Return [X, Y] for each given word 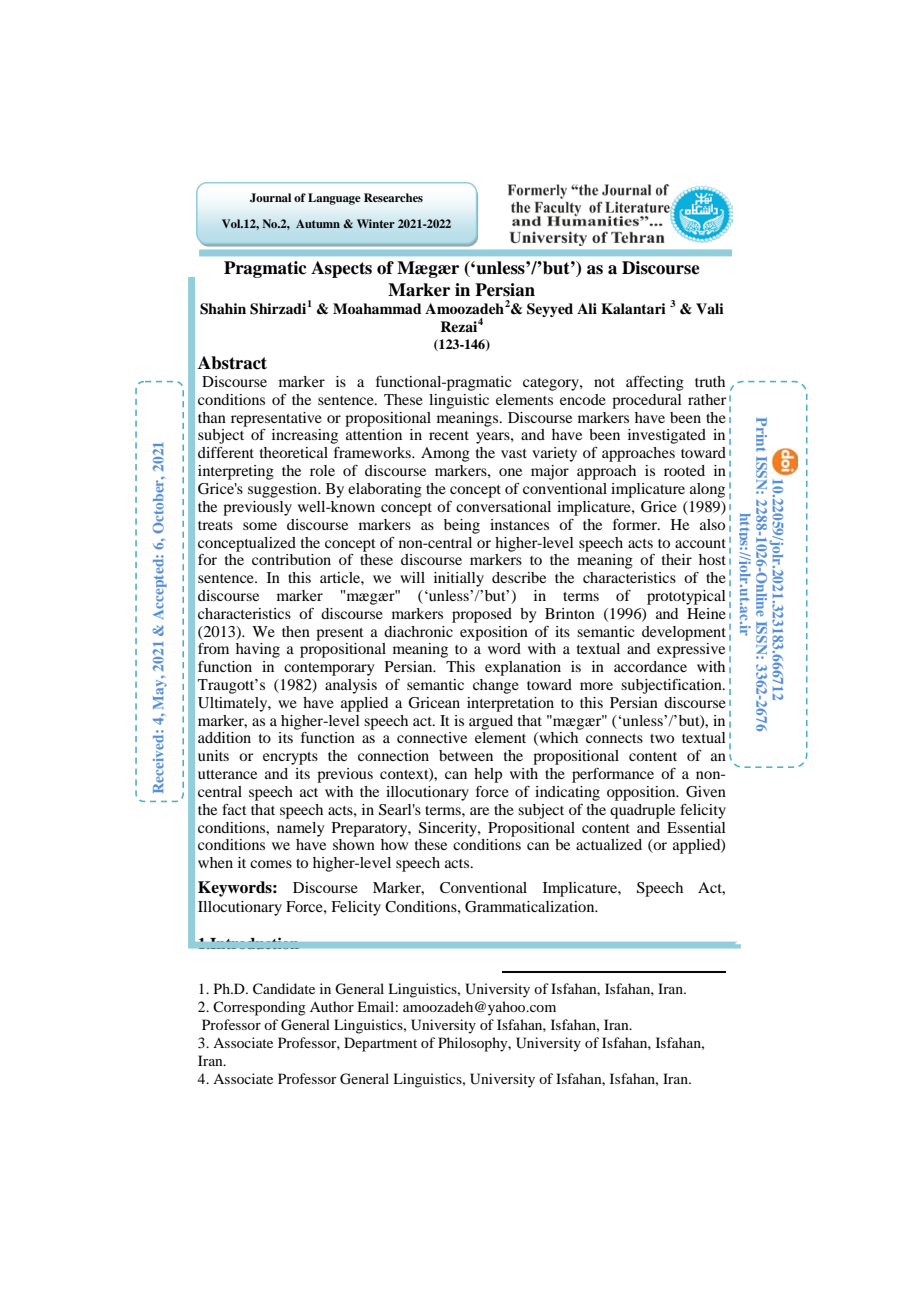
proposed [482, 615]
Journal [270, 198]
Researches [393, 197]
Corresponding [259, 1008]
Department [380, 1044]
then [296, 631]
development [684, 633]
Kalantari [633, 308]
